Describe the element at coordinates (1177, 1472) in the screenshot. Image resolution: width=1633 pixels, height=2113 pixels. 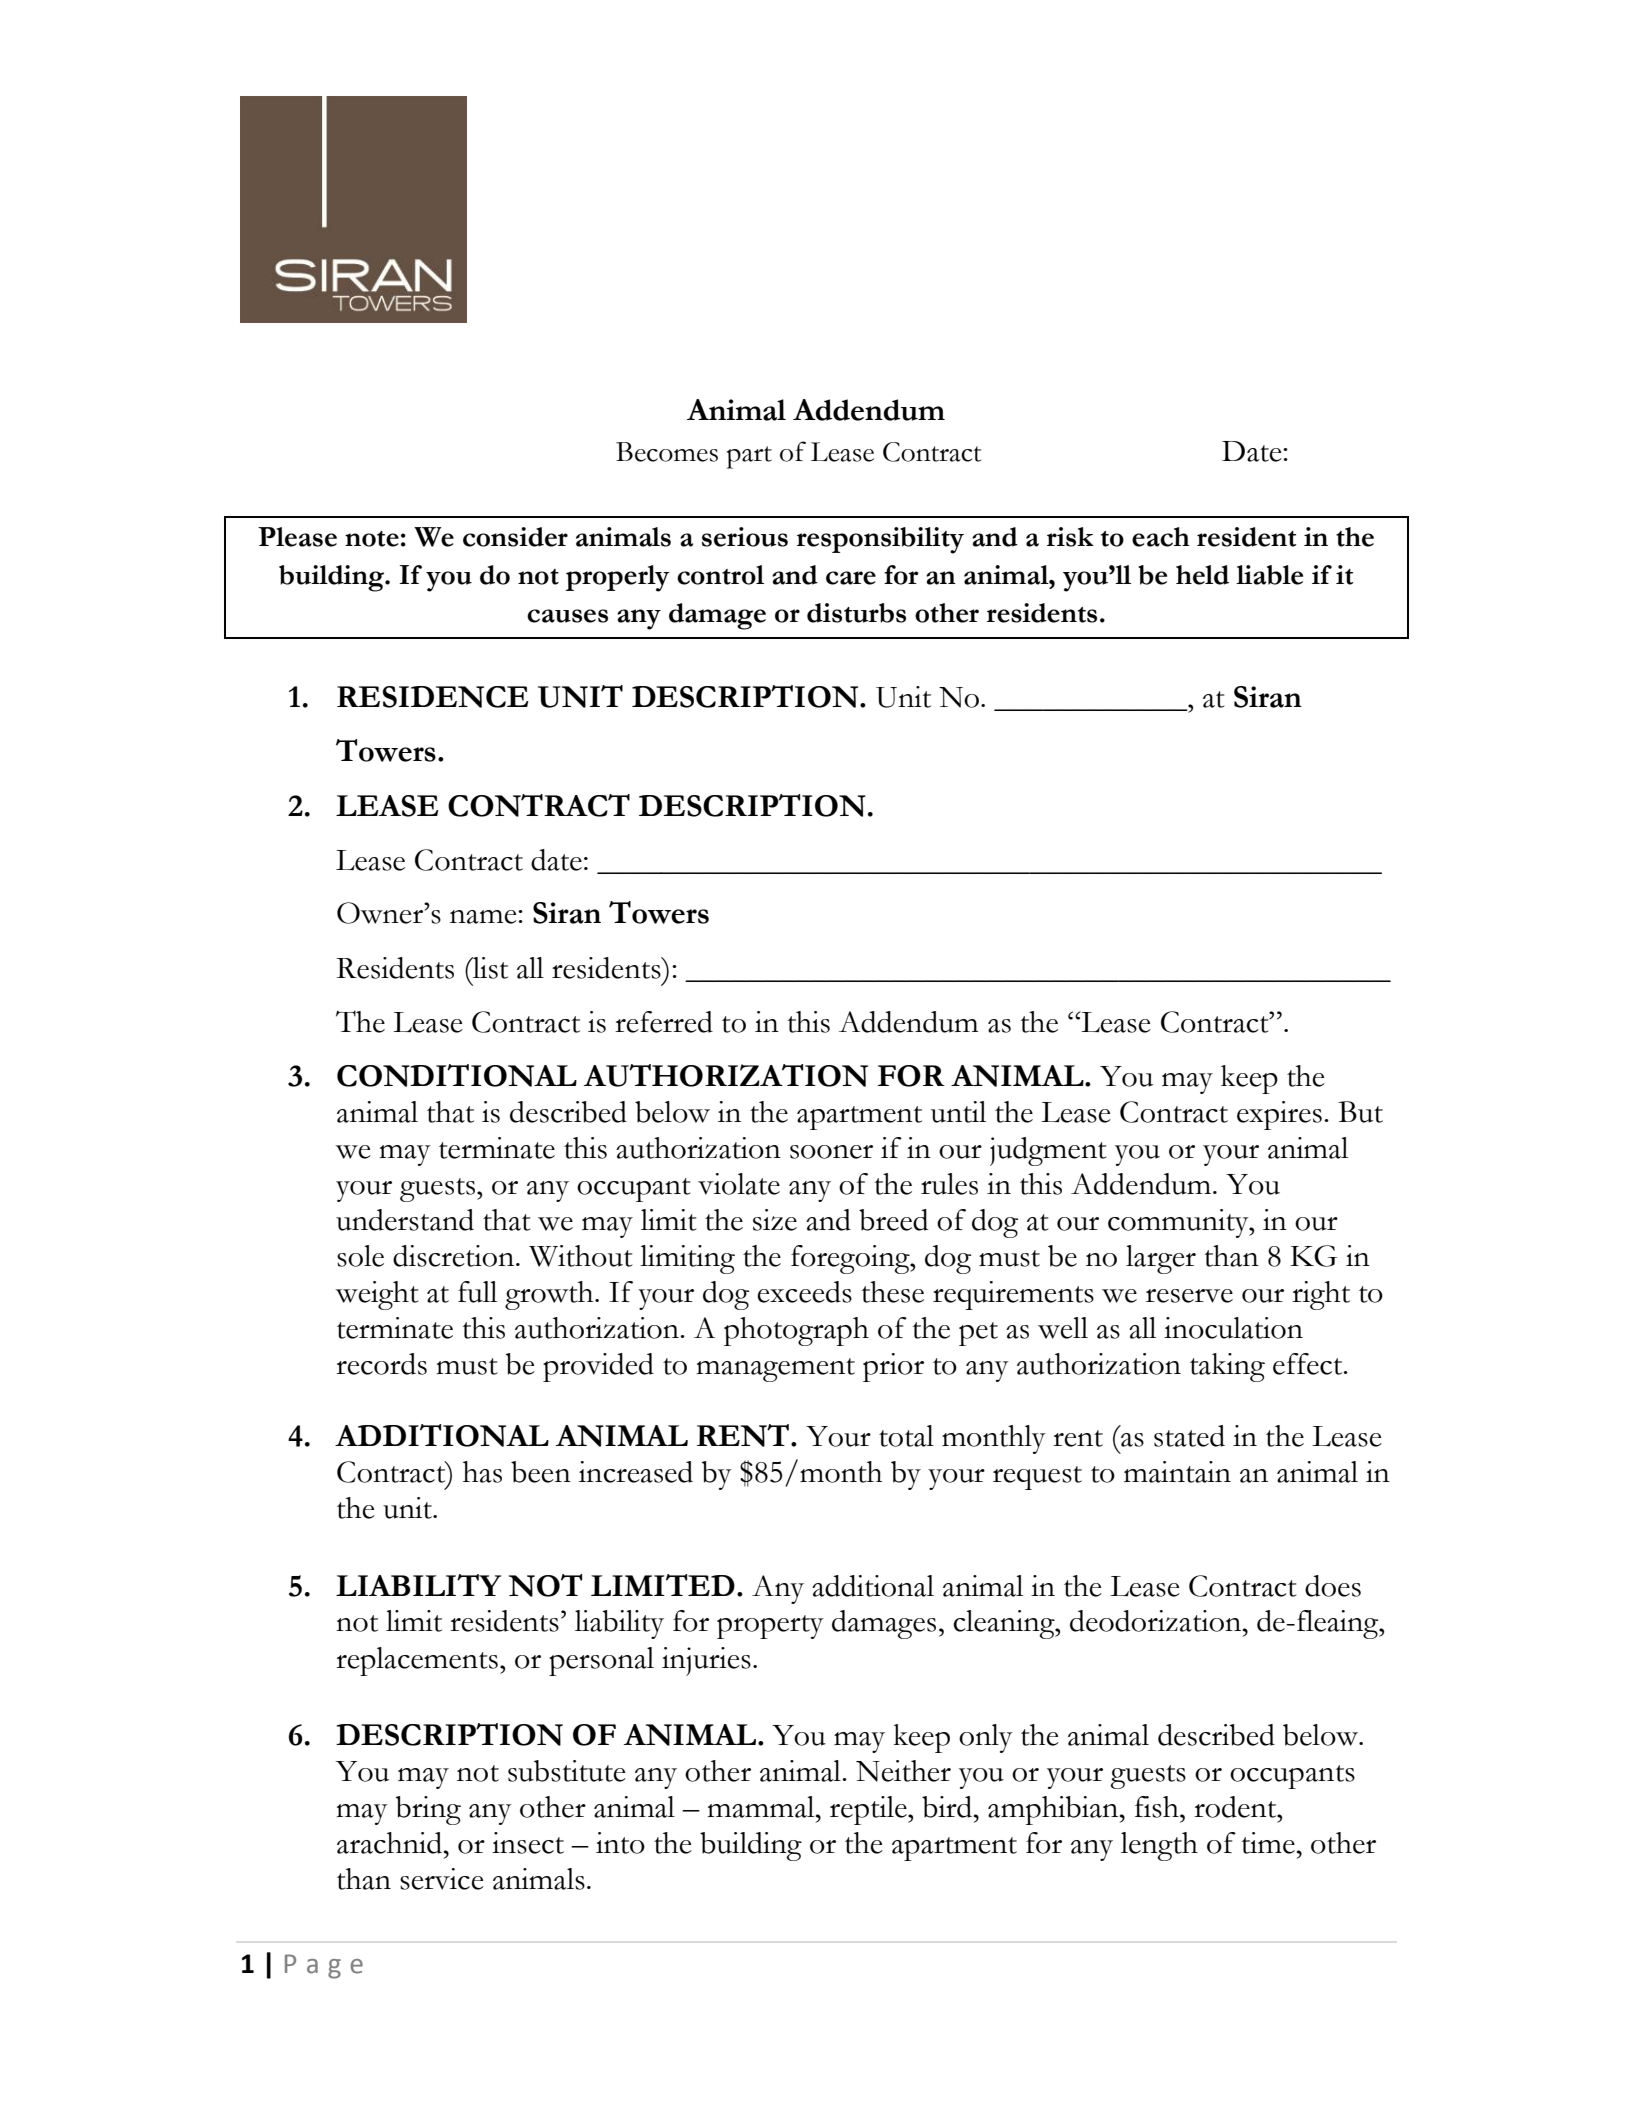
I see `maintain` at that location.
